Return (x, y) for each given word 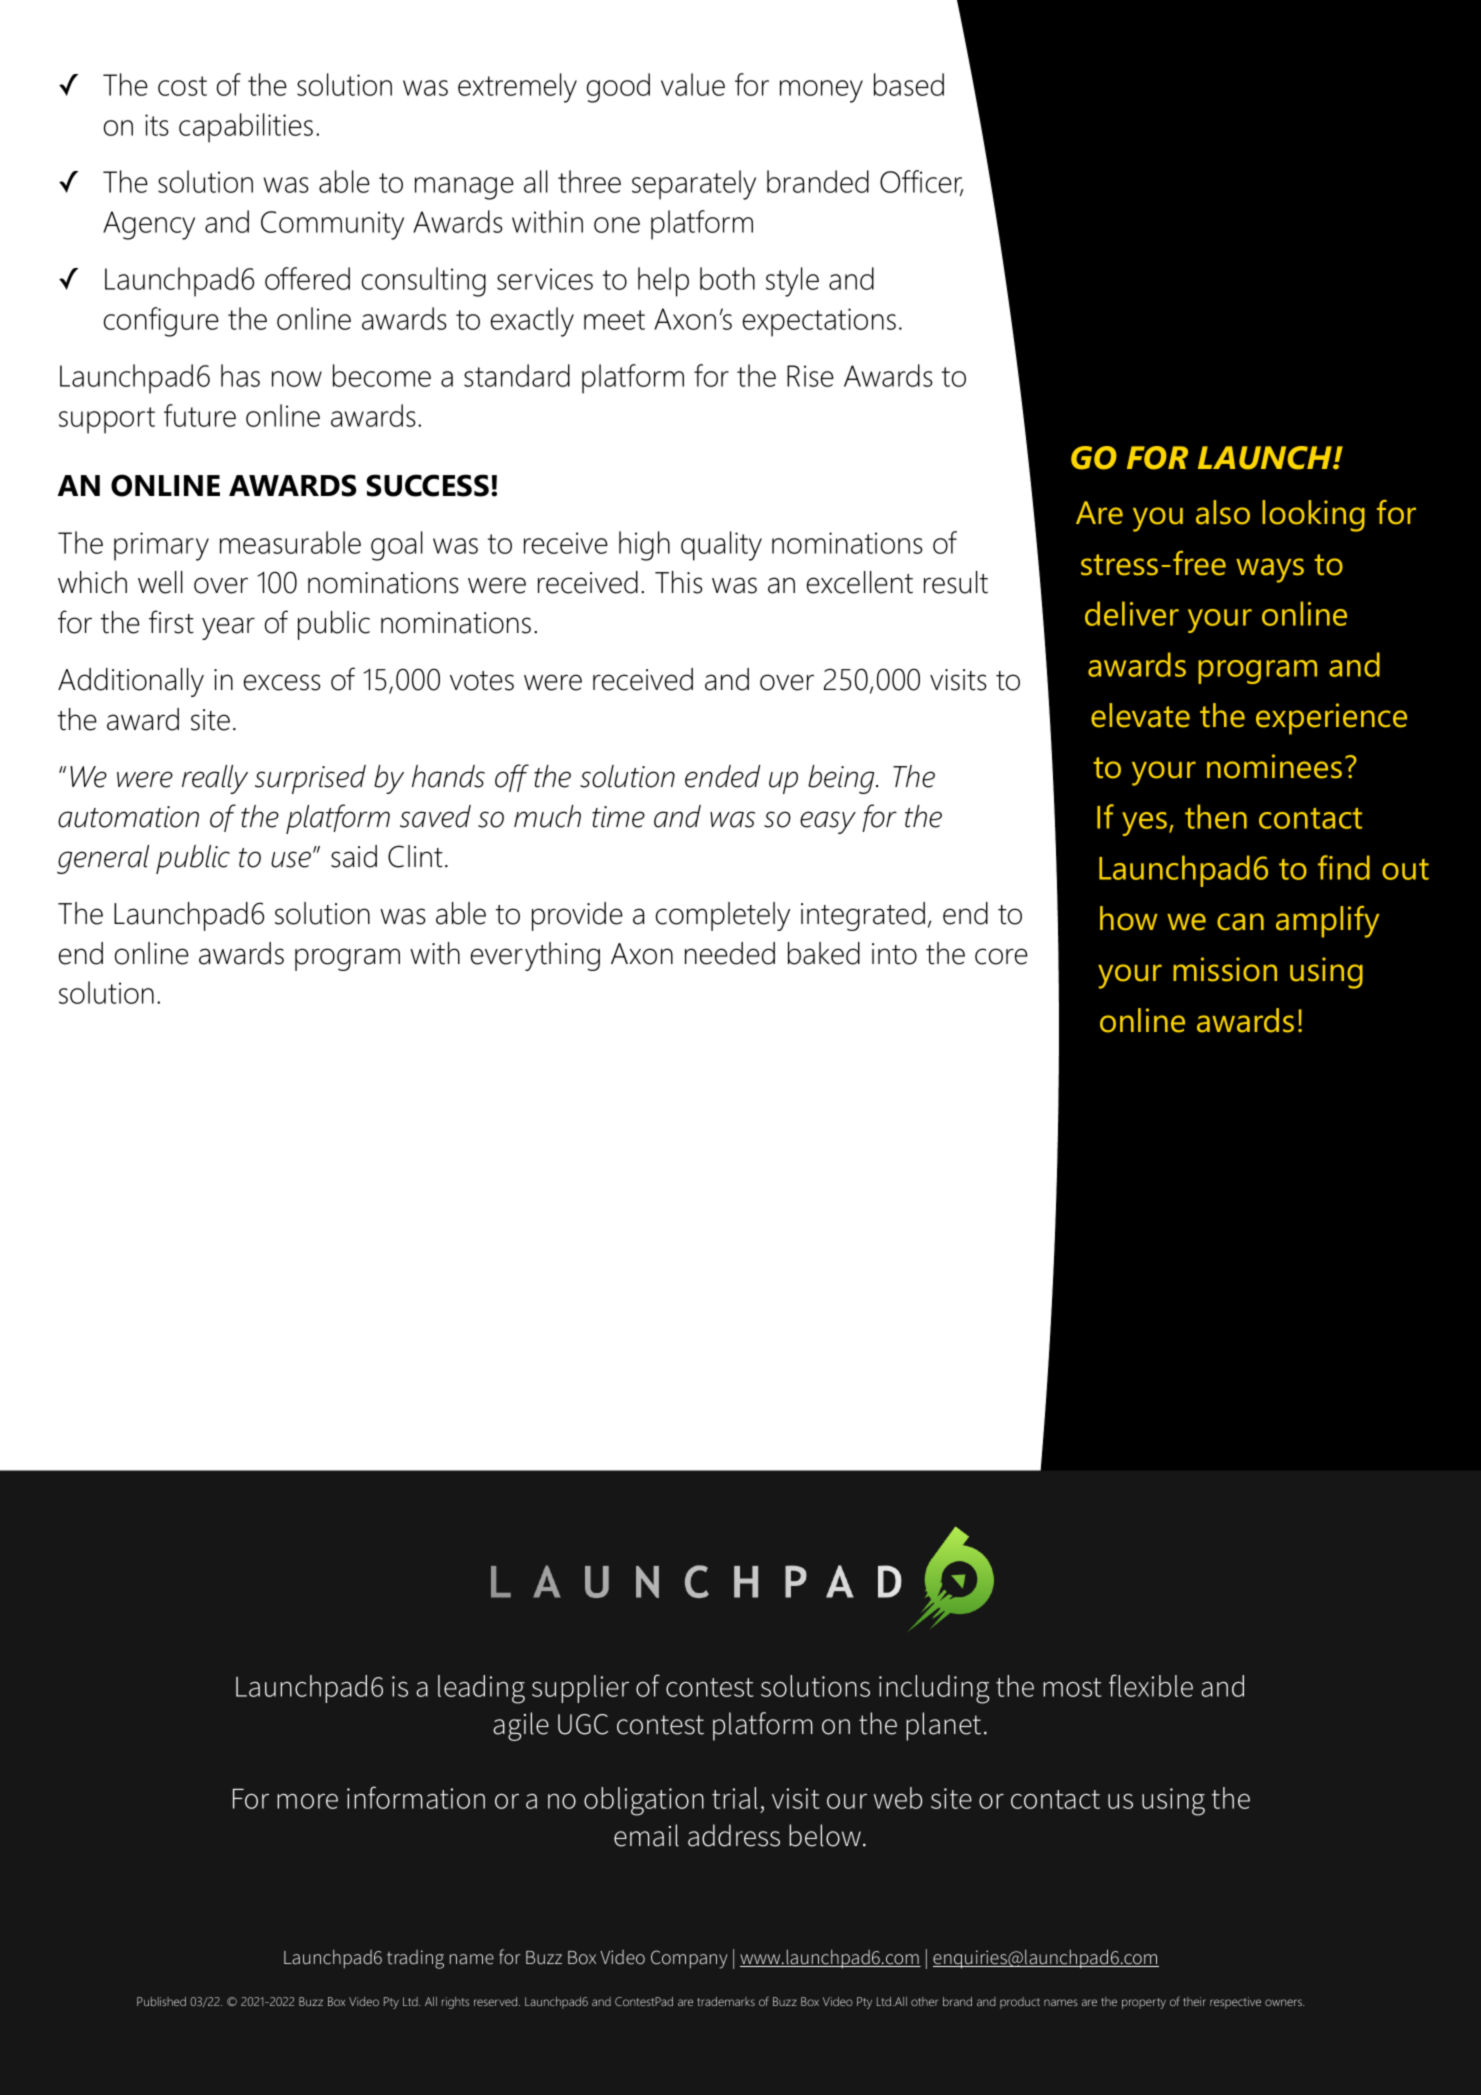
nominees (1274, 766)
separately (694, 185)
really (215, 779)
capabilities (246, 128)
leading (481, 1689)
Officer (921, 183)
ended (722, 776)
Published (161, 2001)
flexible (1151, 1685)
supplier (580, 1689)
